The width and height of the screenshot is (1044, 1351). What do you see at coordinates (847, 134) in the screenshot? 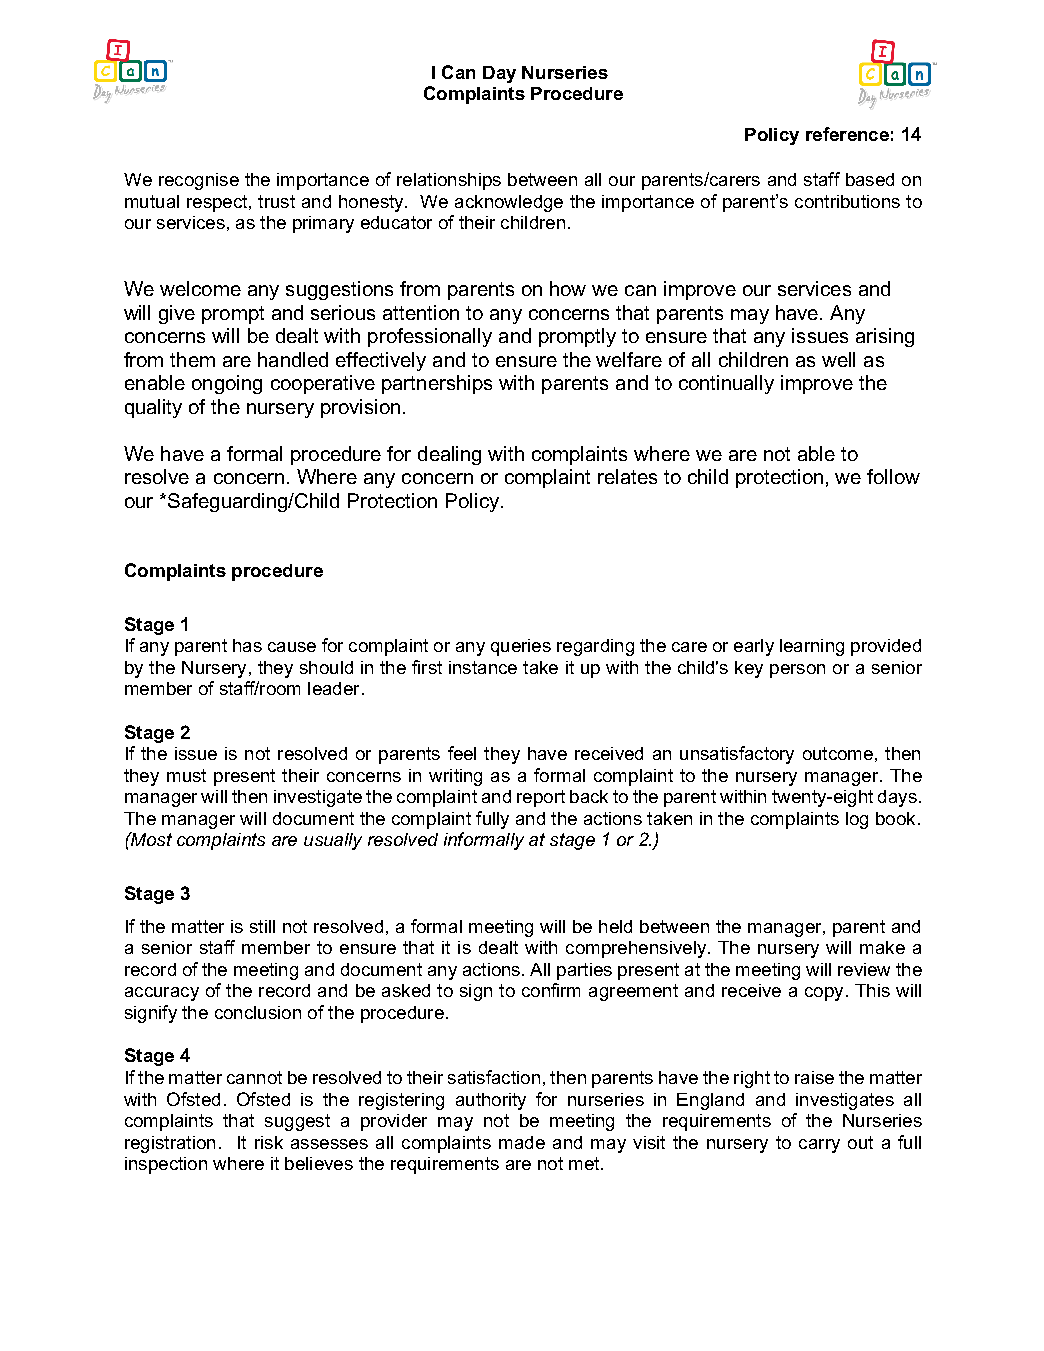
I see `reference` at bounding box center [847, 134].
